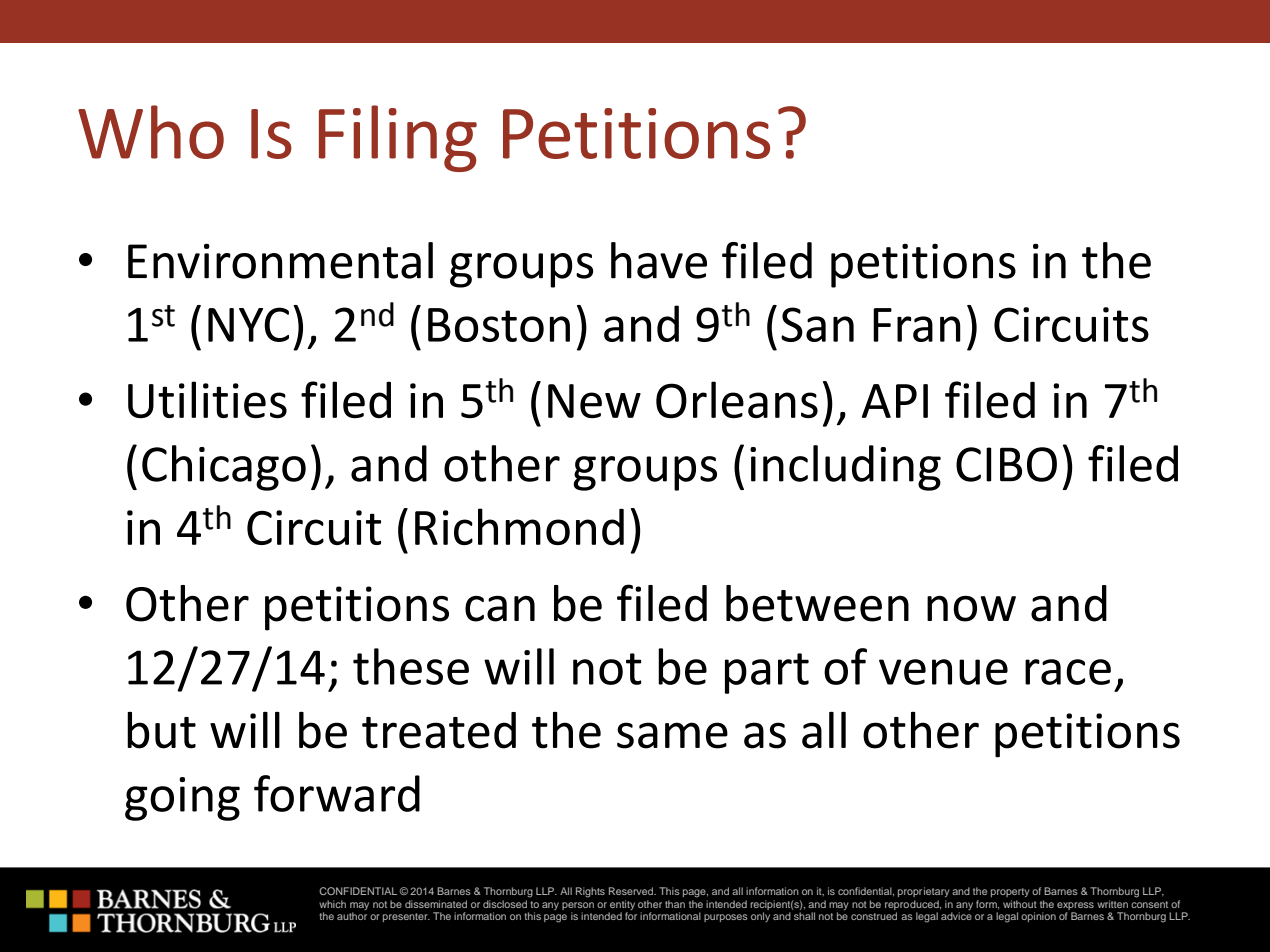 The height and width of the page is (952, 1270). Describe the element at coordinates (895, 401) in the page. I see `API` at that location.
